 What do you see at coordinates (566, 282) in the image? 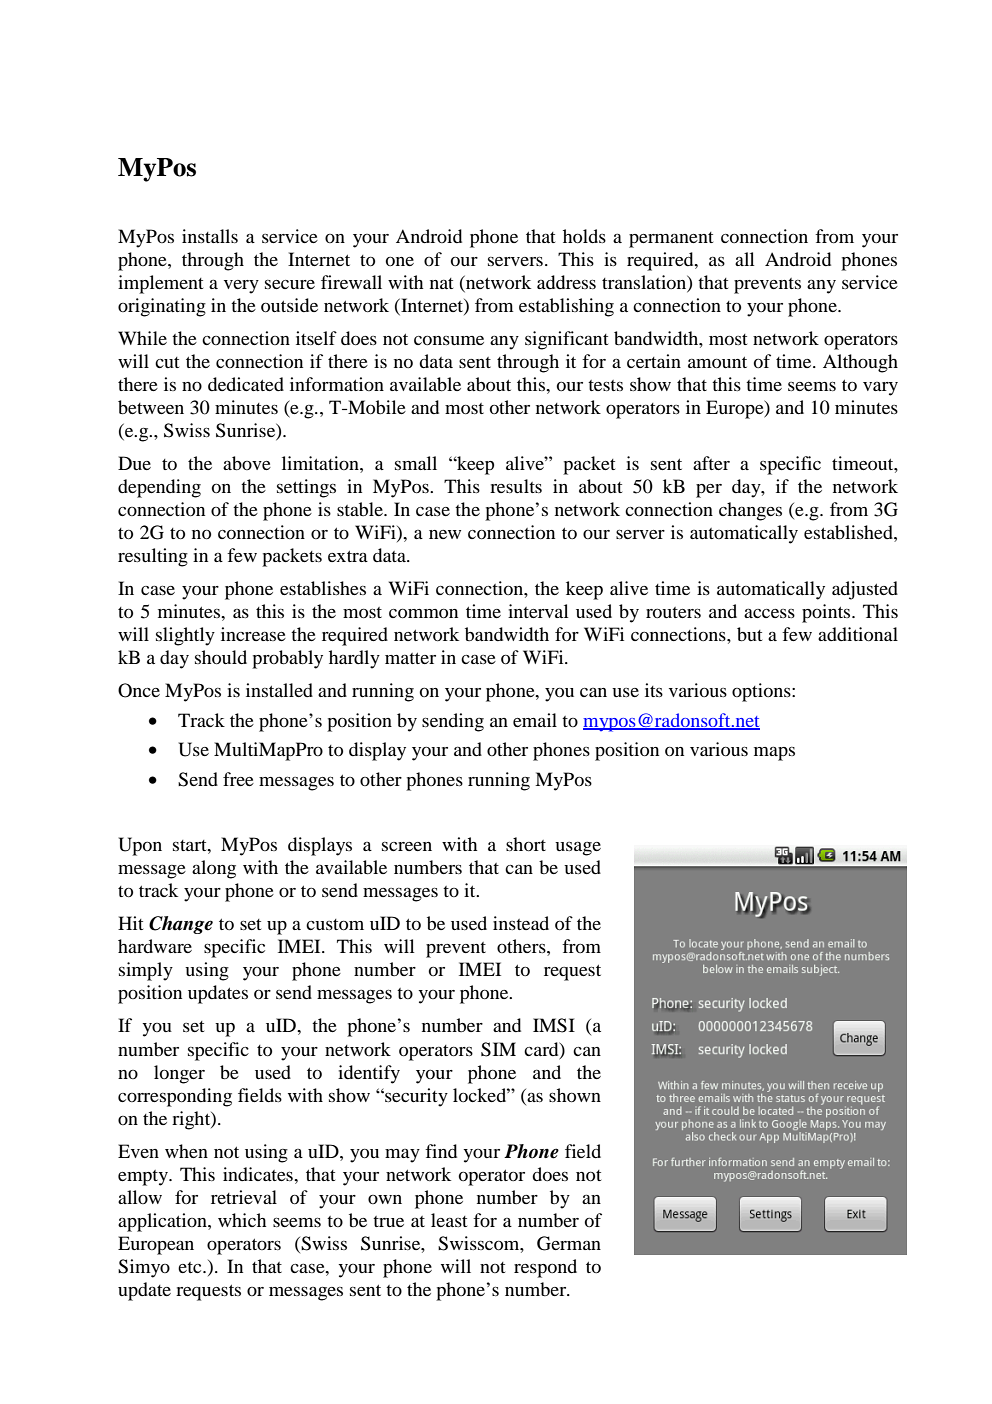
I see `address` at bounding box center [566, 282].
